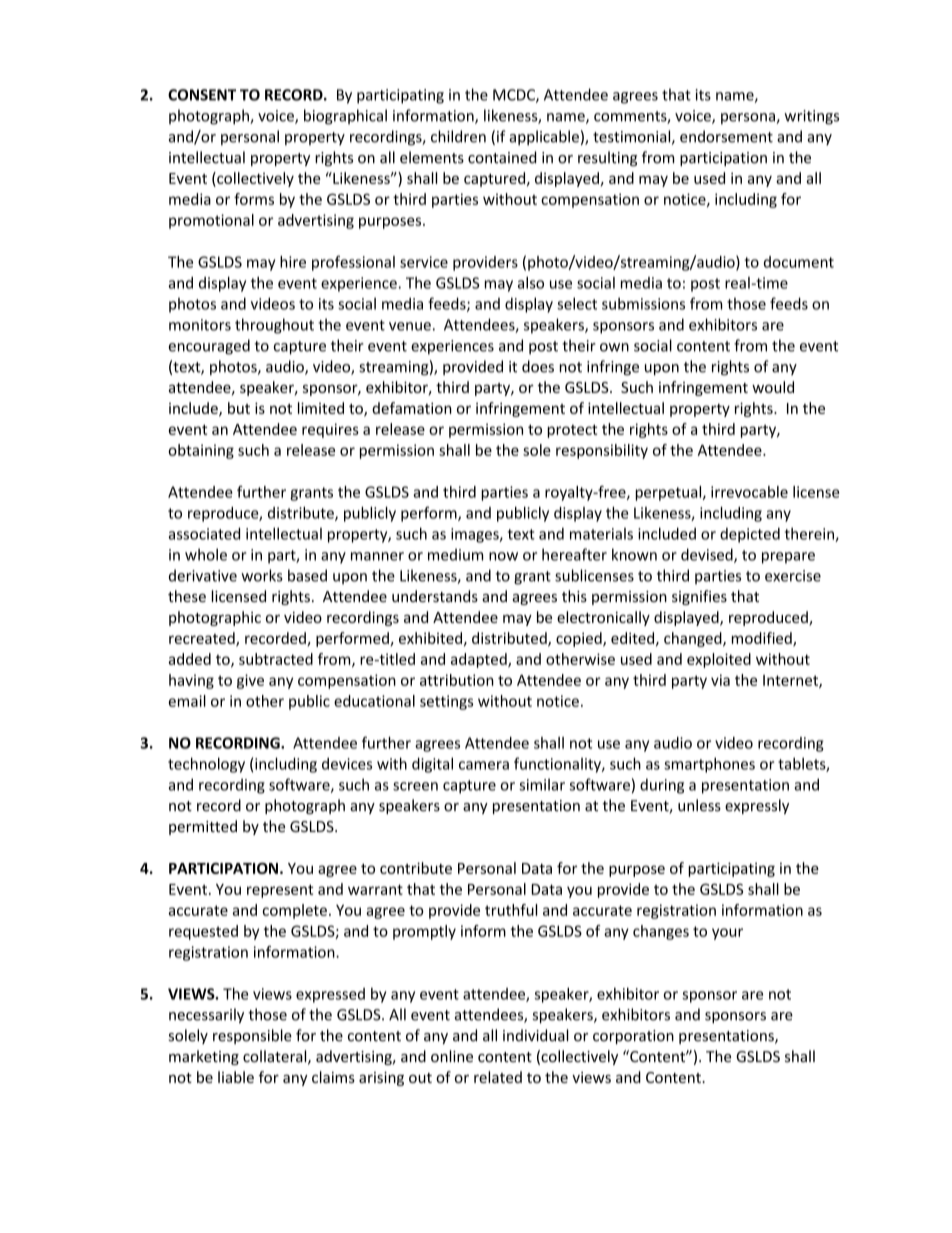 This screenshot has width=952, height=1233. What do you see at coordinates (455, 554) in the screenshot?
I see `medium` at bounding box center [455, 554].
